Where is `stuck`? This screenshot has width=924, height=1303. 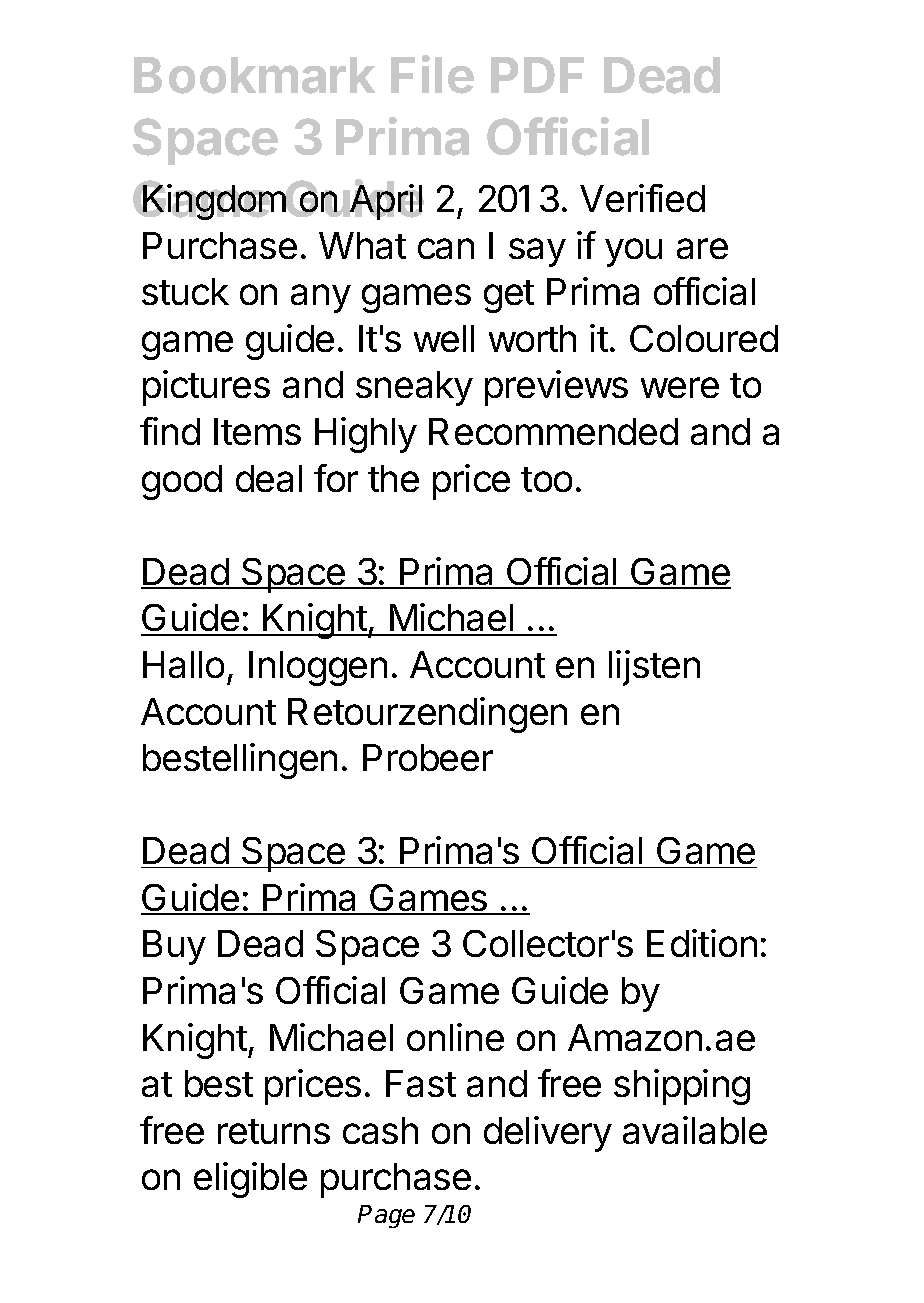
stuck is located at coordinates (185, 291).
